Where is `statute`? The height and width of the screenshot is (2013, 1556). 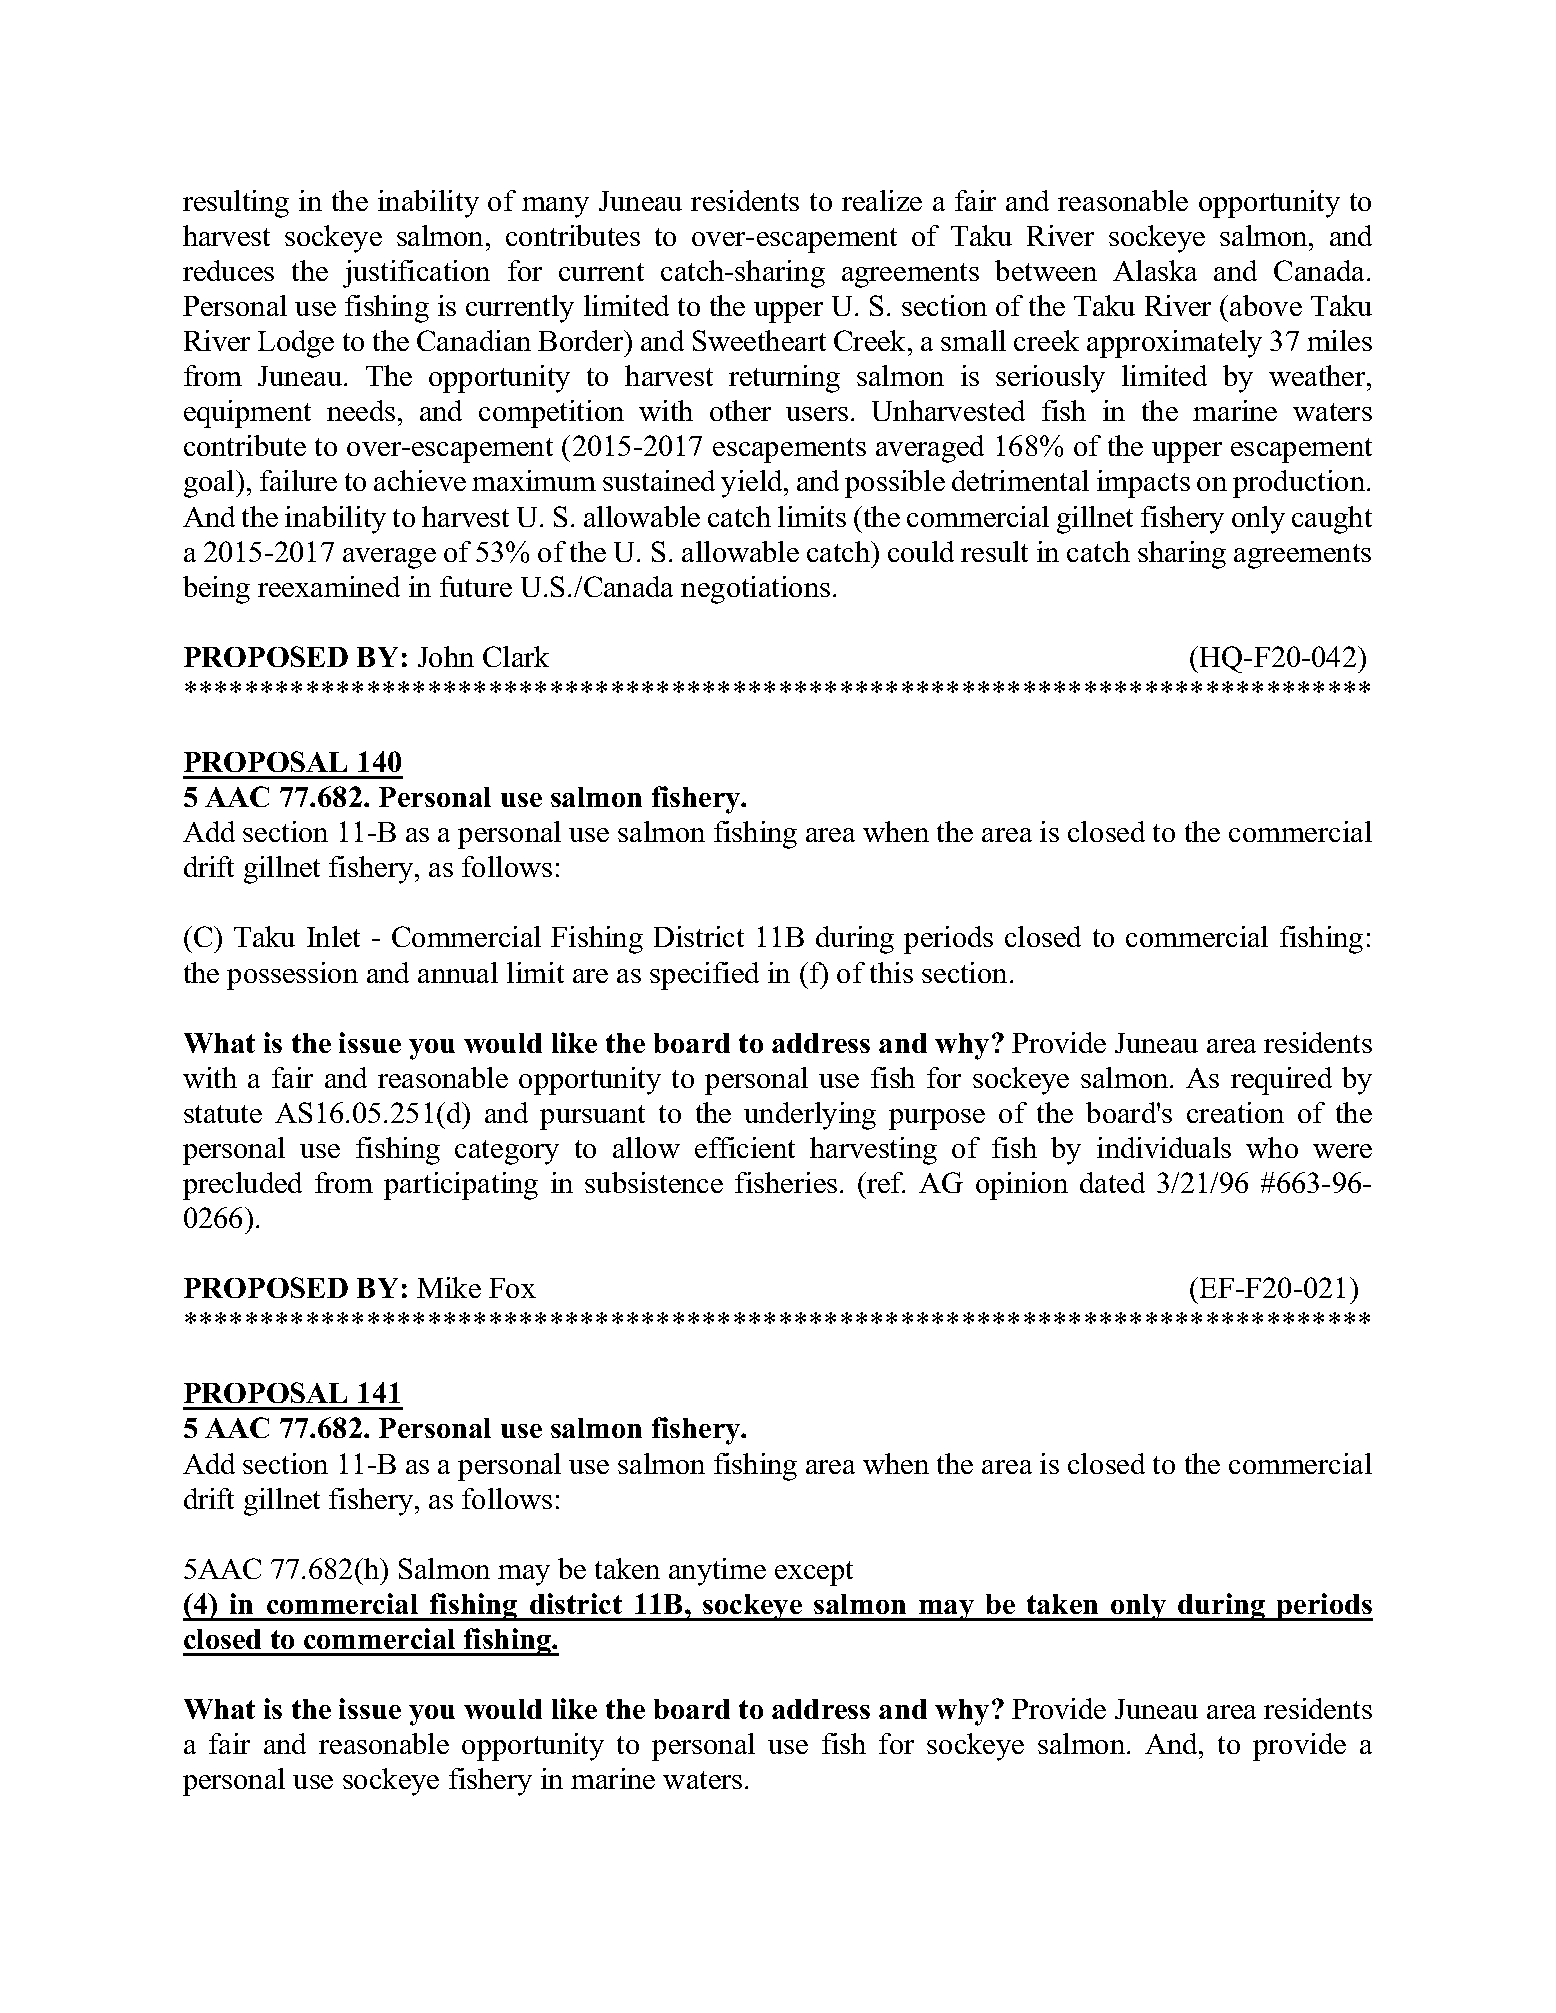
statute is located at coordinates (223, 1114).
